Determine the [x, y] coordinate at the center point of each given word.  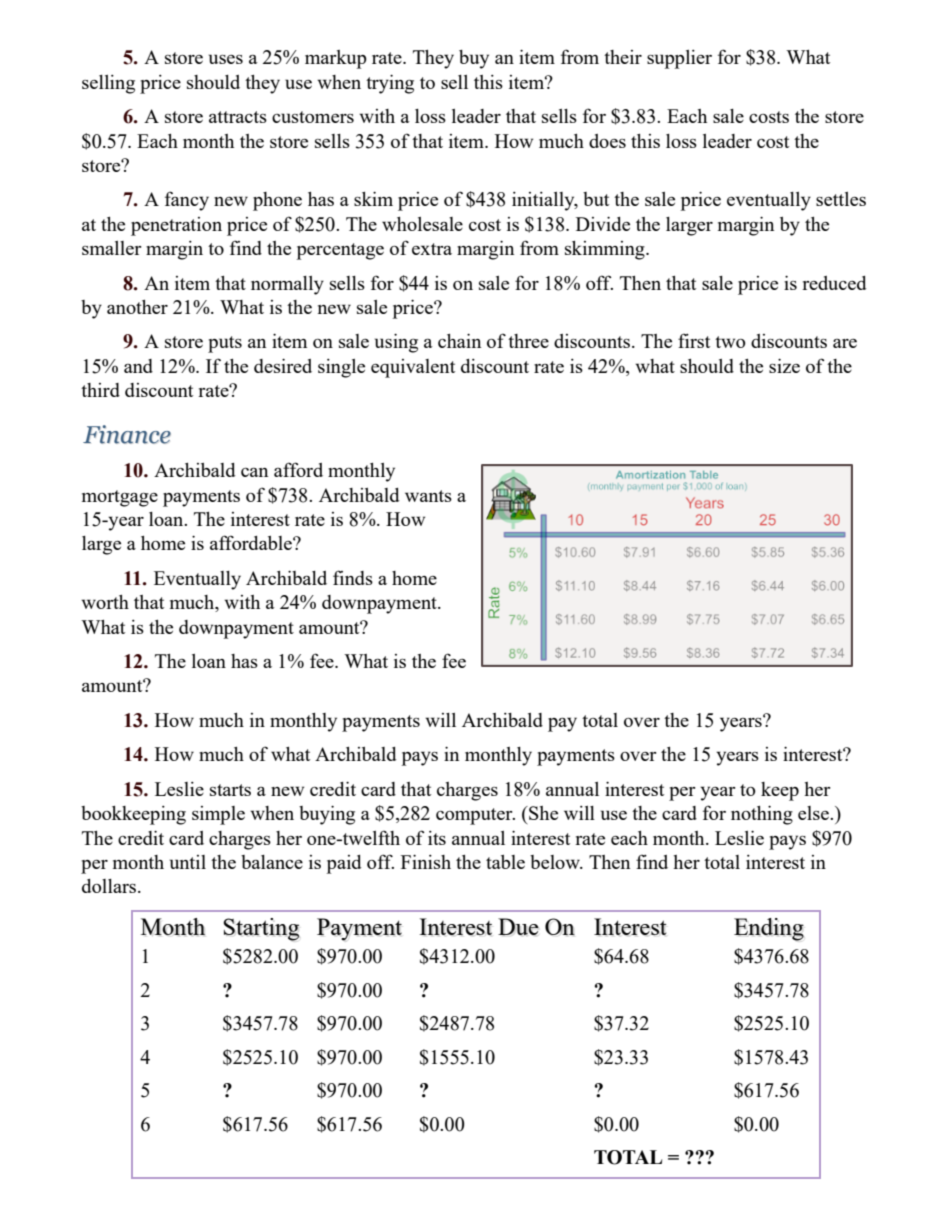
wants [428, 496]
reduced [834, 283]
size [784, 365]
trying [390, 84]
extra [432, 249]
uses [226, 59]
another [137, 307]
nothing [762, 815]
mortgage [120, 498]
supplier [679, 59]
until [188, 862]
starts [230, 790]
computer [475, 816]
